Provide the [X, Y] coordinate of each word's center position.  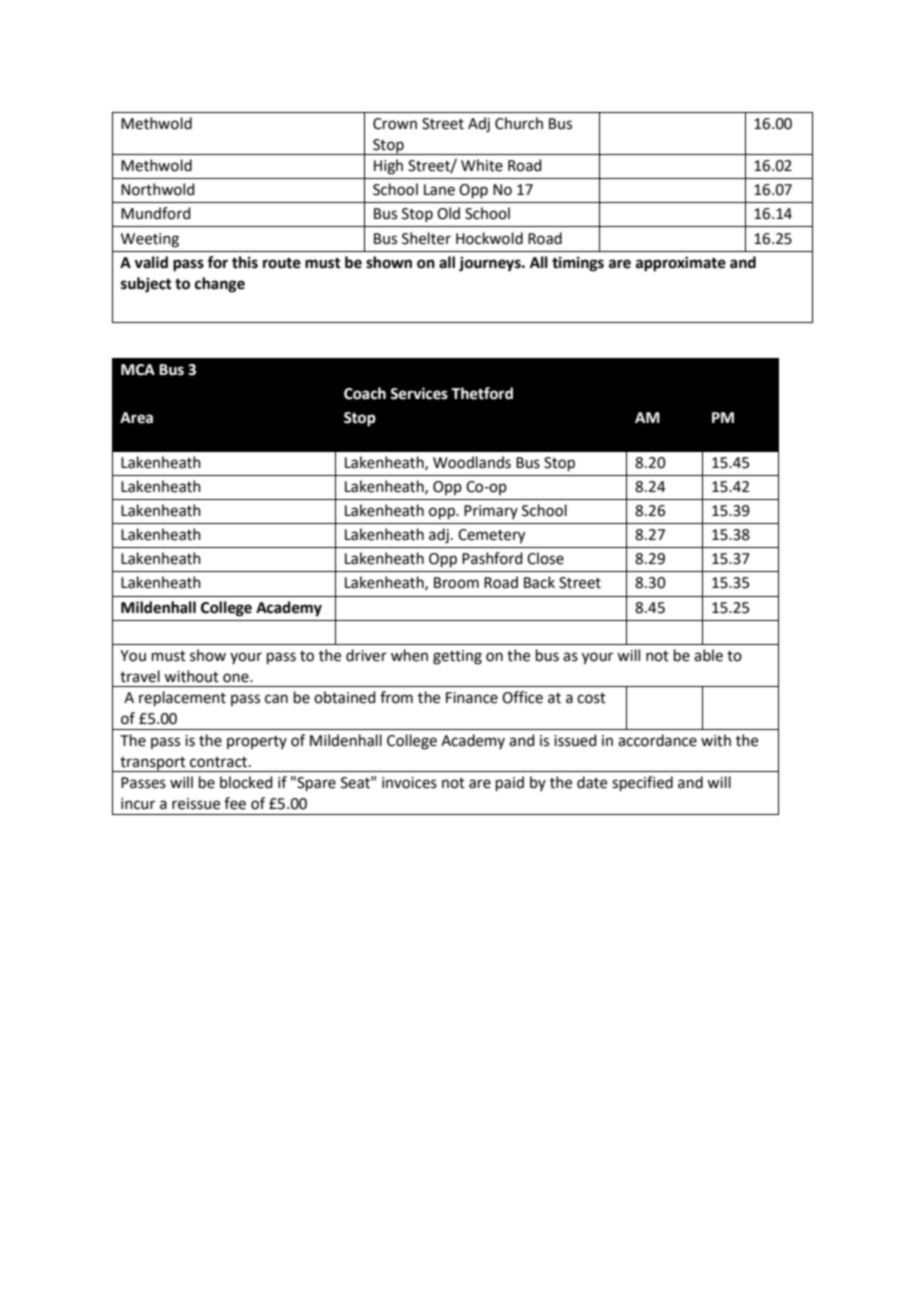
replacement [182, 698]
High [388, 167]
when [409, 655]
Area [136, 418]
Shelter [426, 238]
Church [519, 123]
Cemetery [491, 536]
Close [545, 558]
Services [419, 393]
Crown [395, 124]
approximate [681, 264]
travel [140, 676]
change [220, 285]
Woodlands [472, 462]
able [708, 655]
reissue [196, 804]
